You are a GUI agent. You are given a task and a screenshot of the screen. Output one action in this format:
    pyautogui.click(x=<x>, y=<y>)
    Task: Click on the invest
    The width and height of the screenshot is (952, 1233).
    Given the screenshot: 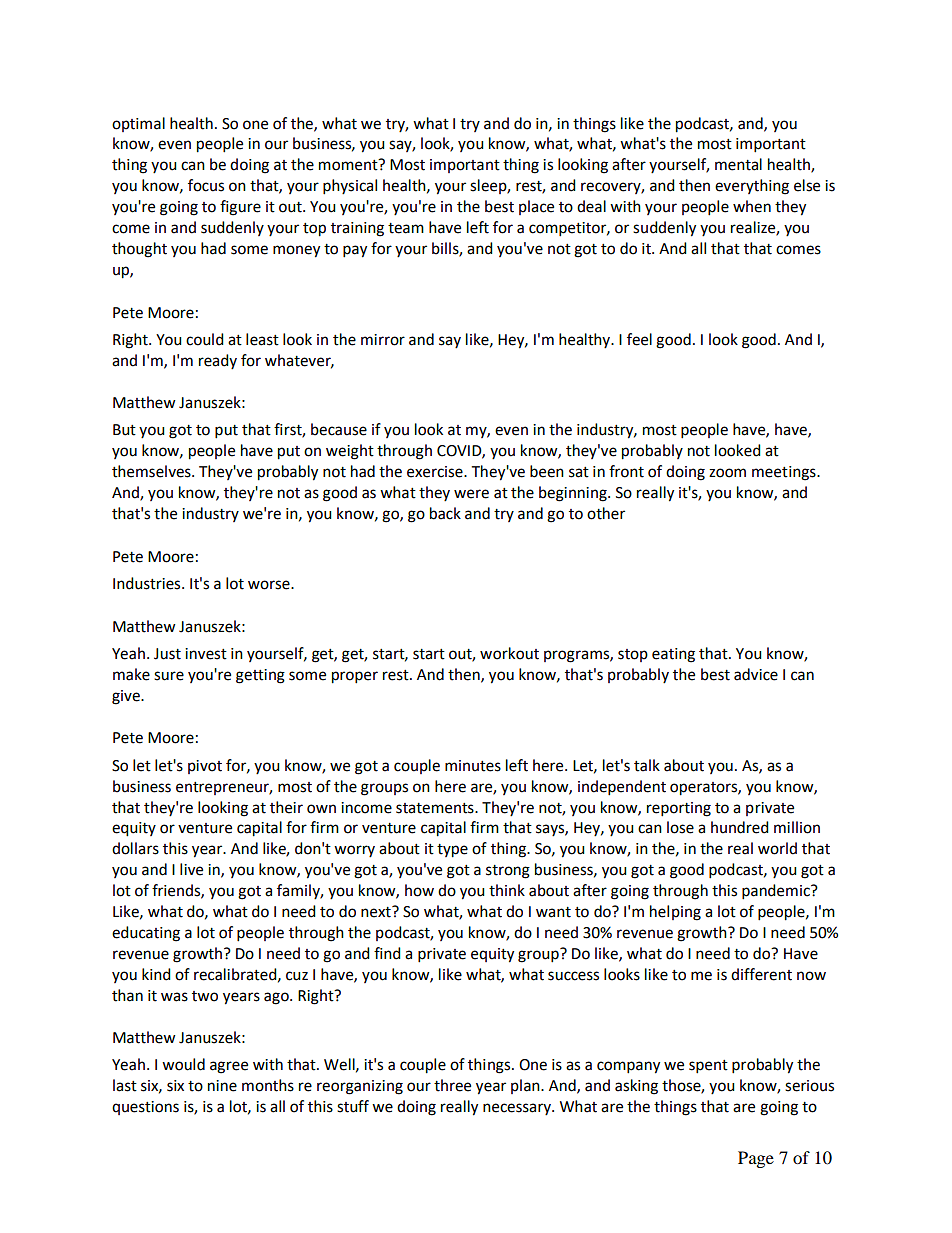 What is the action you would take?
    pyautogui.click(x=206, y=654)
